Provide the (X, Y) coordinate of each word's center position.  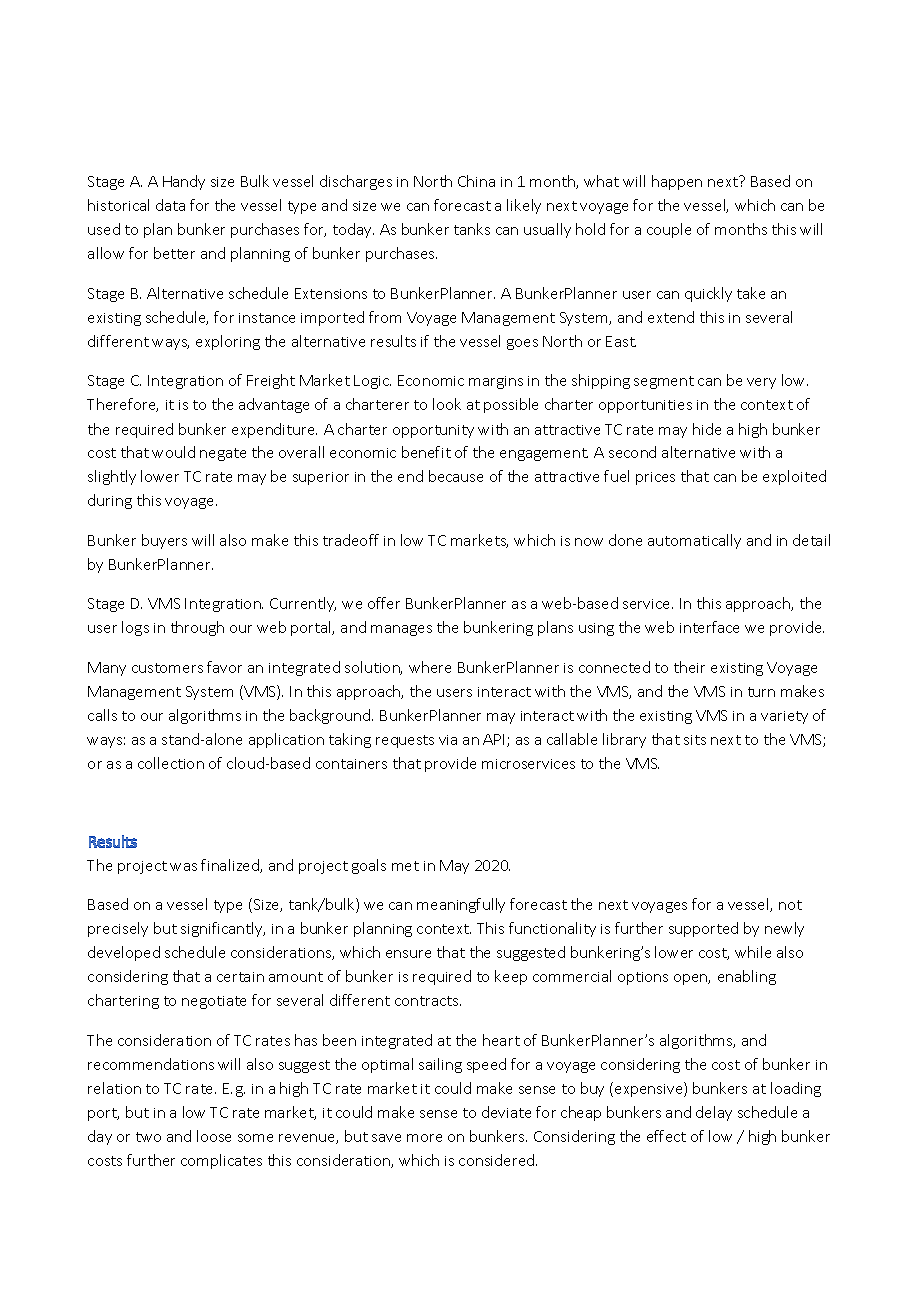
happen (677, 182)
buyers (164, 541)
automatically (694, 541)
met (405, 866)
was (183, 867)
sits (695, 740)
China (476, 181)
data (170, 205)
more (424, 1138)
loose (214, 1136)
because (456, 476)
